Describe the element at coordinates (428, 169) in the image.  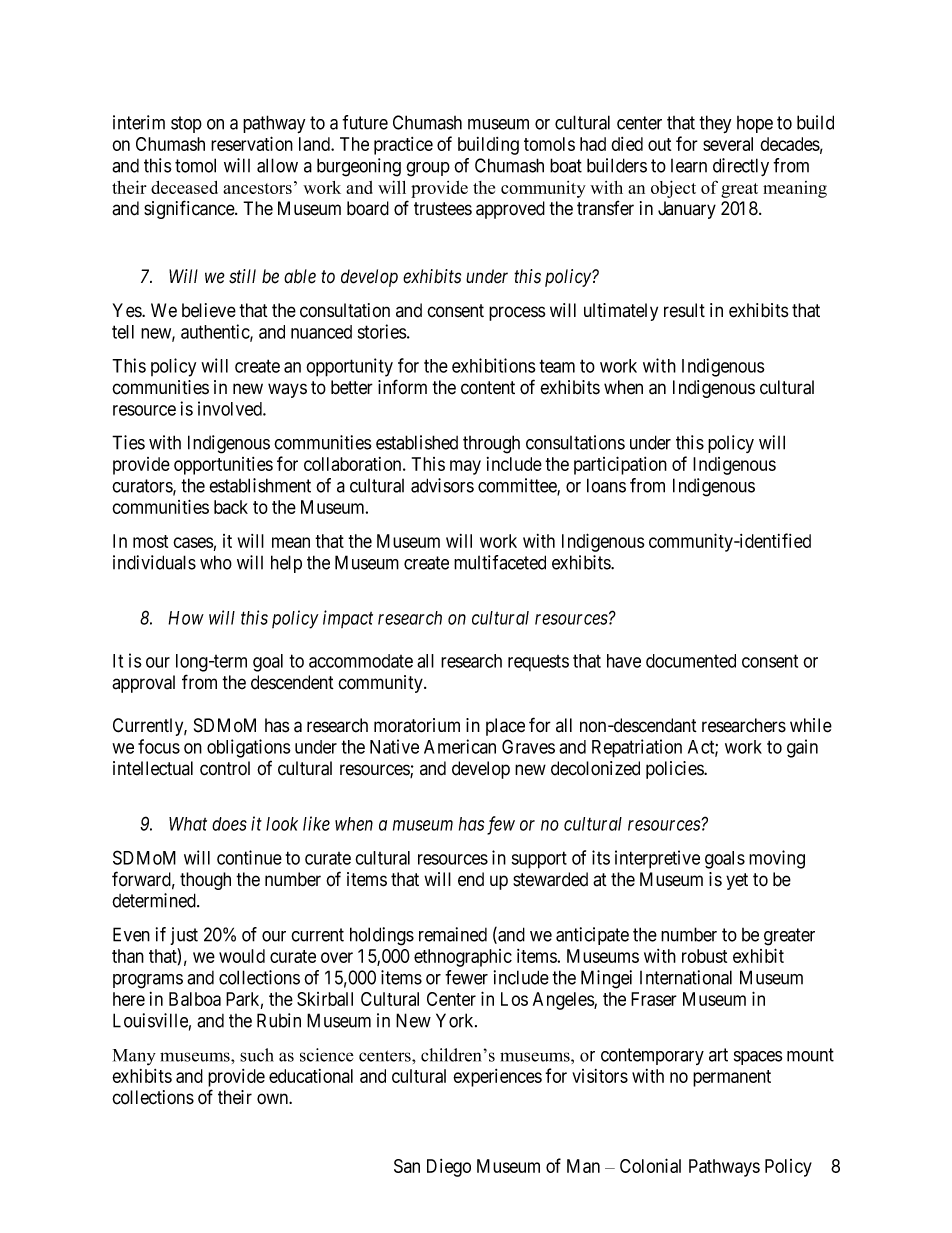
I see `group` at that location.
